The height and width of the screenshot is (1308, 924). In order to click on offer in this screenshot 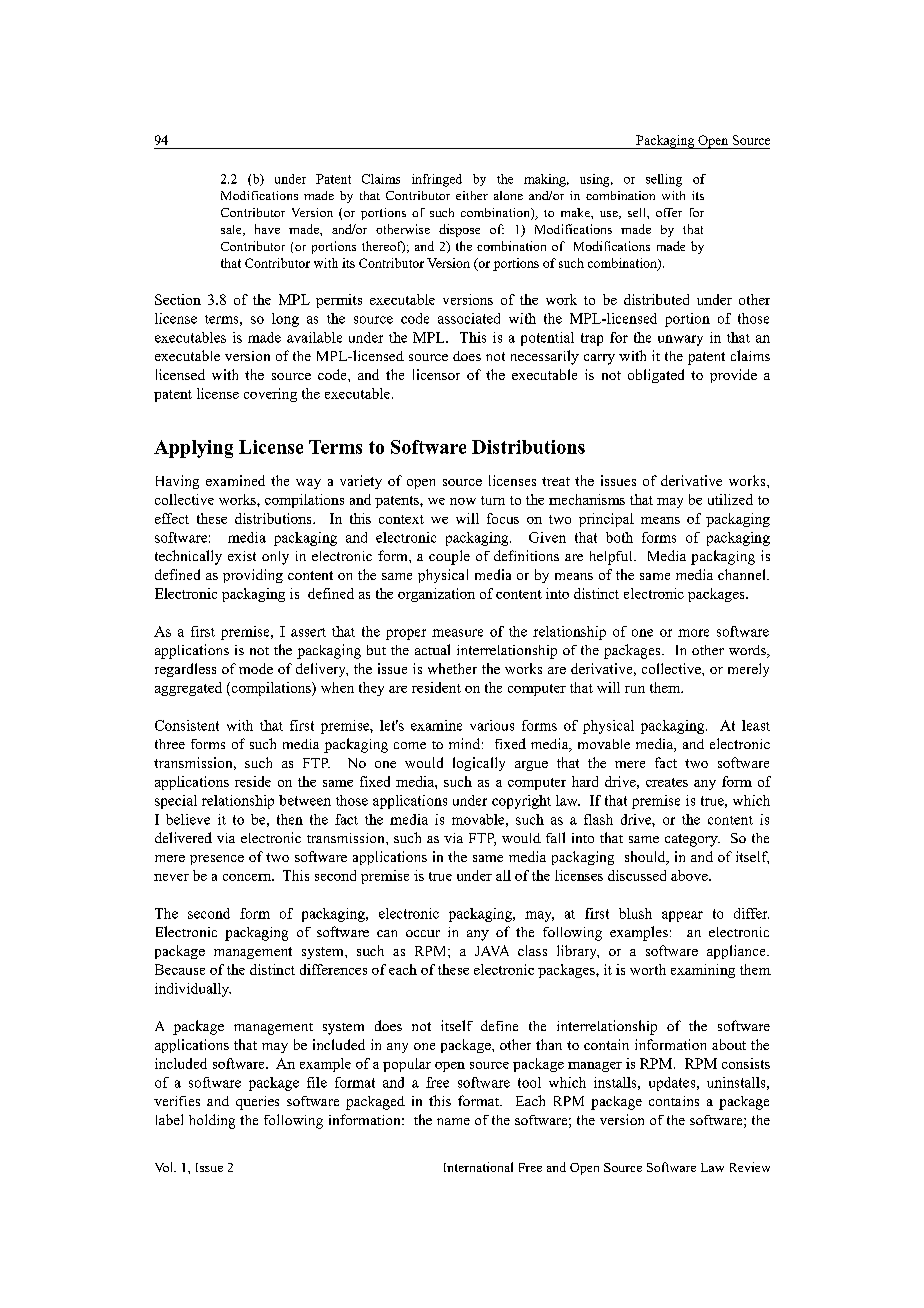, I will do `click(669, 212)`.
